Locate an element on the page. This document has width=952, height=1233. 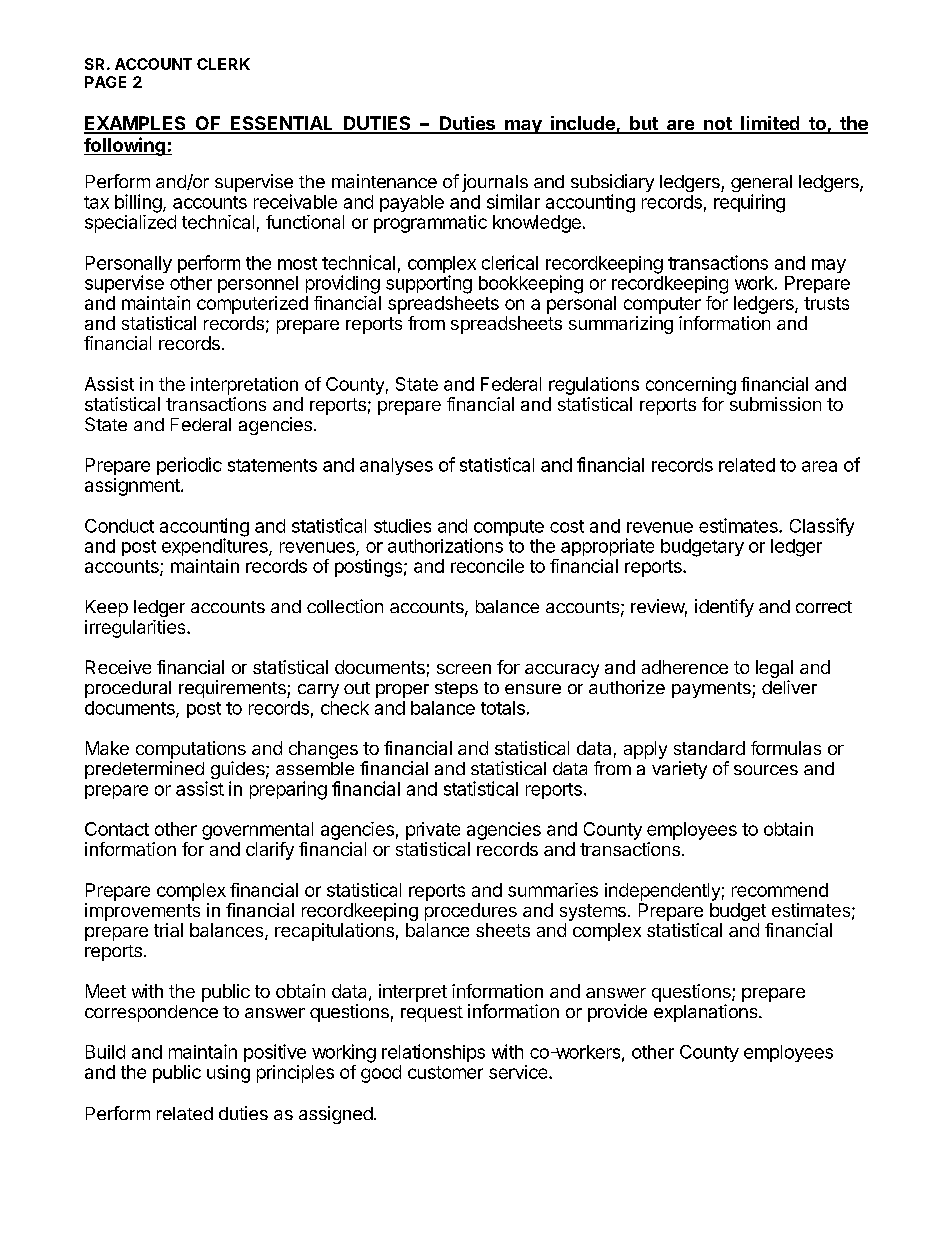
include is located at coordinates (583, 124).
